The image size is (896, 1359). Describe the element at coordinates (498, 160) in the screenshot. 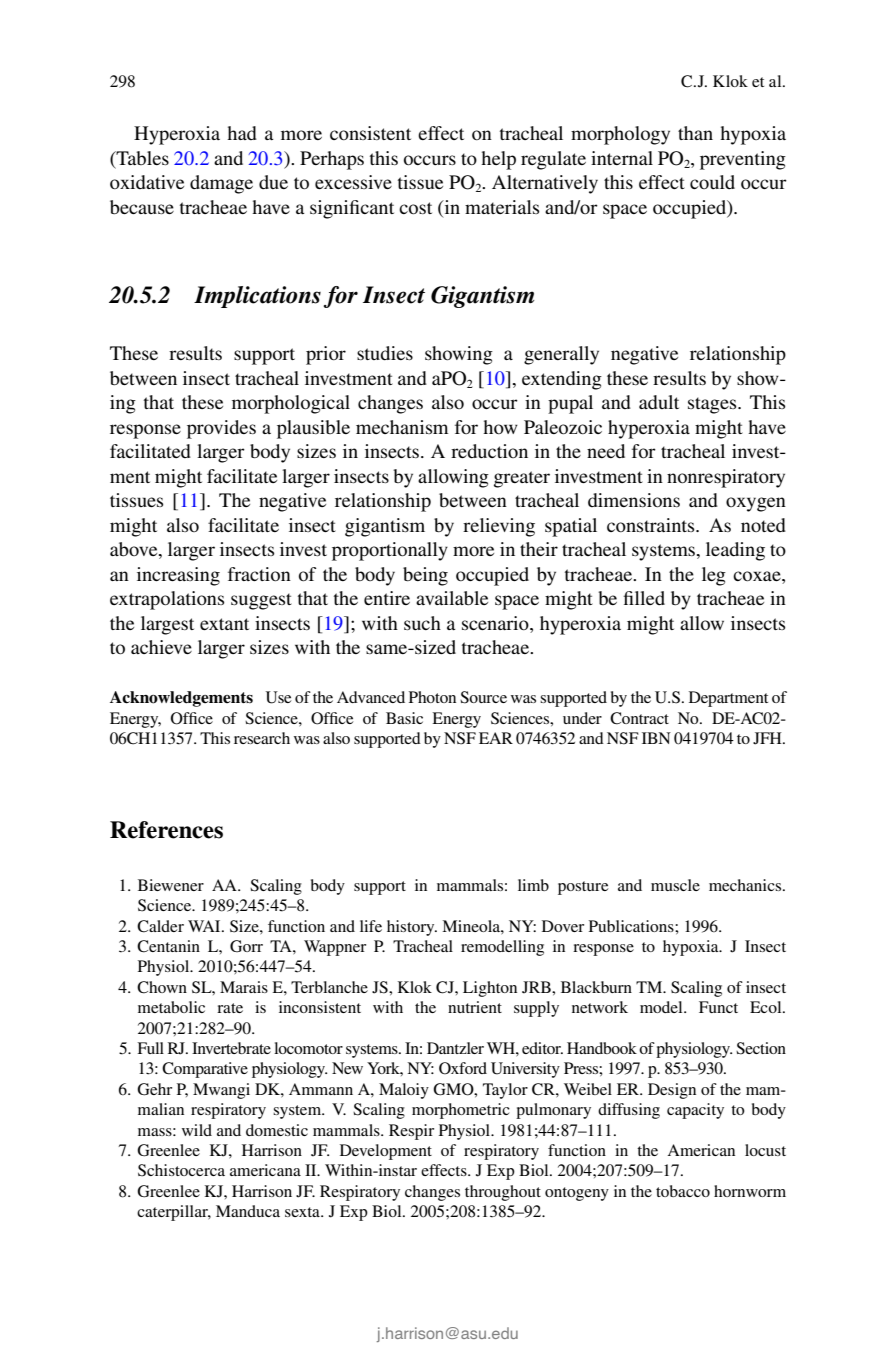

I see `help` at that location.
